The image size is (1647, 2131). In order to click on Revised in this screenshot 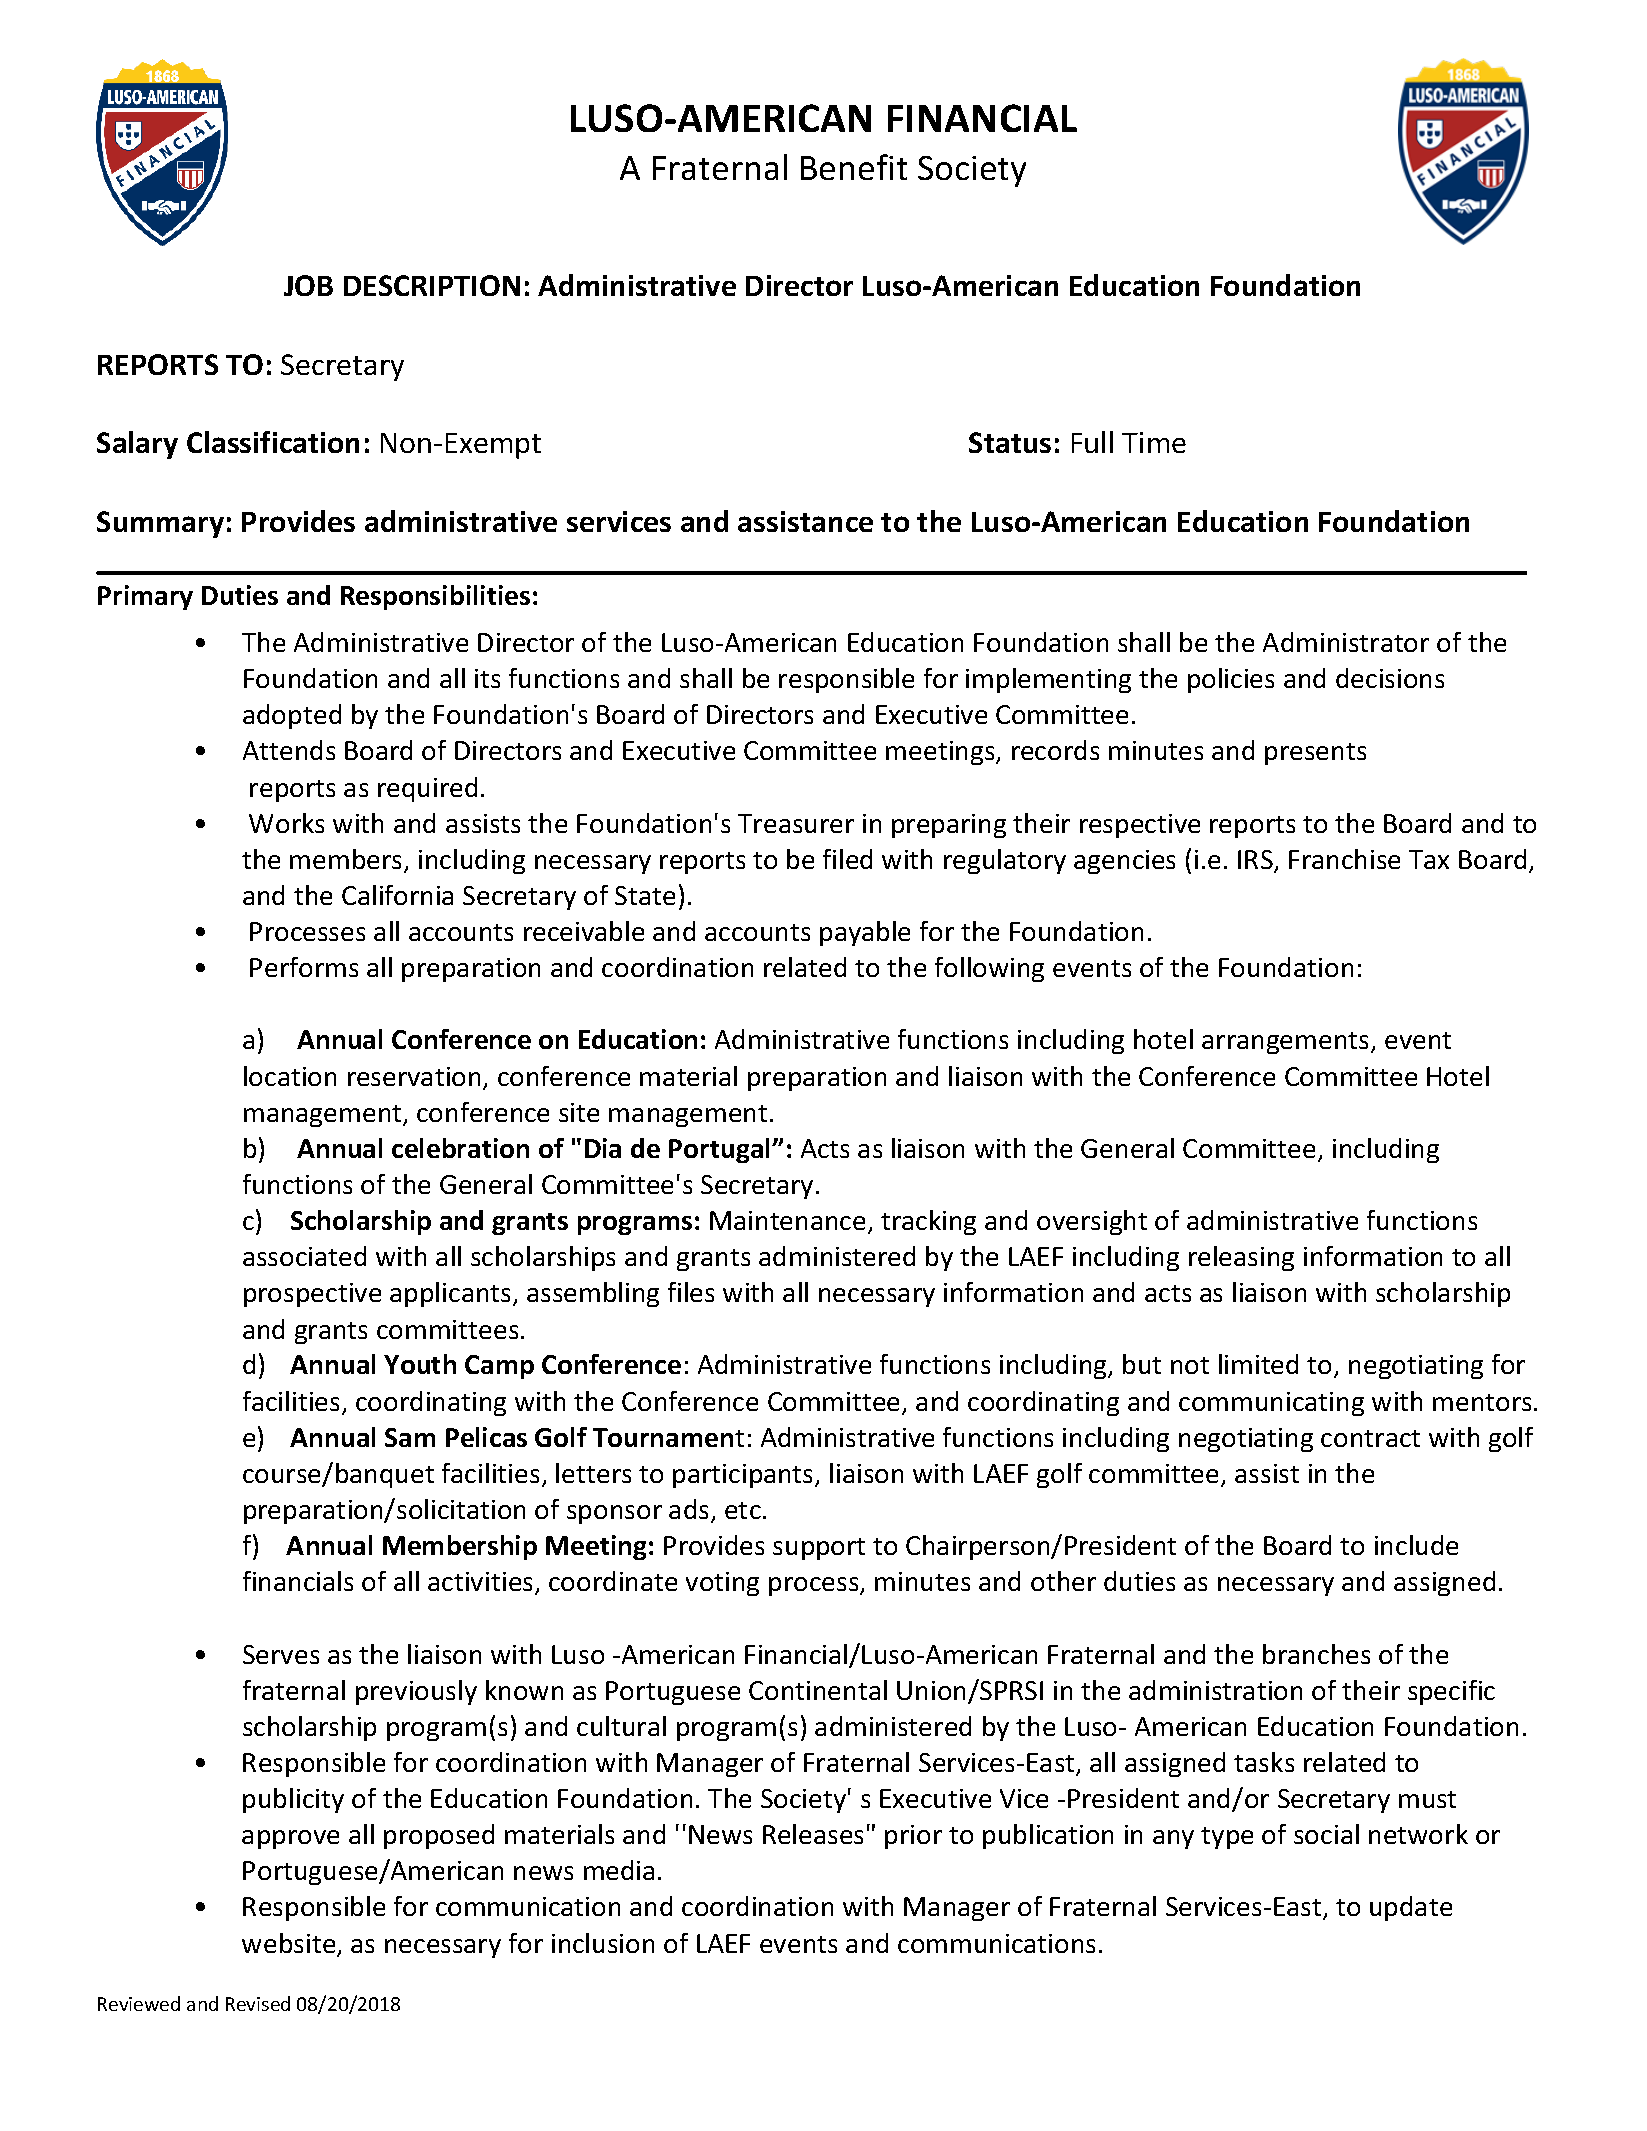, I will do `click(258, 2003)`.
